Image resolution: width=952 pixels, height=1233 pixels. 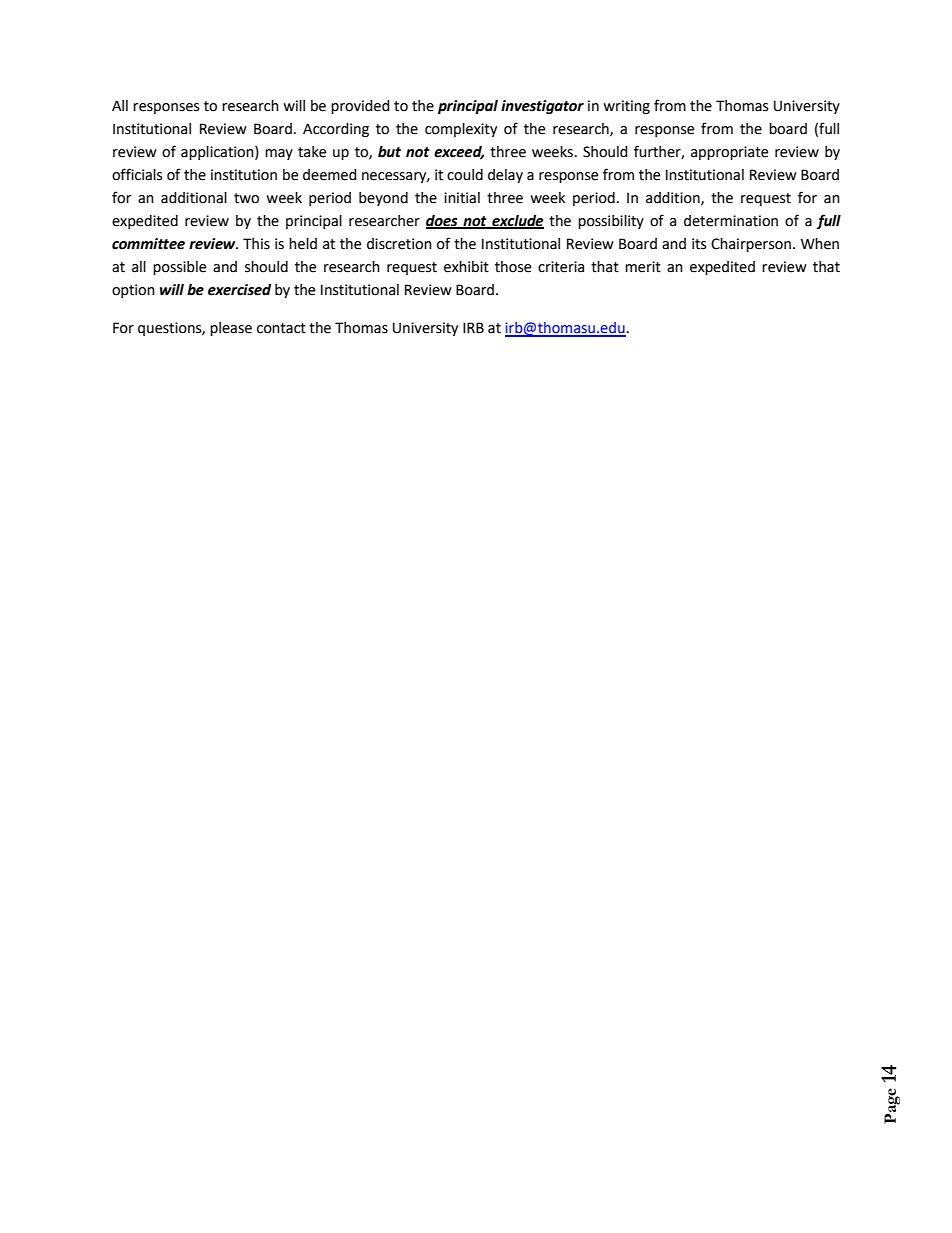 What do you see at coordinates (751, 245) in the image?
I see `Chairperson` at bounding box center [751, 245].
